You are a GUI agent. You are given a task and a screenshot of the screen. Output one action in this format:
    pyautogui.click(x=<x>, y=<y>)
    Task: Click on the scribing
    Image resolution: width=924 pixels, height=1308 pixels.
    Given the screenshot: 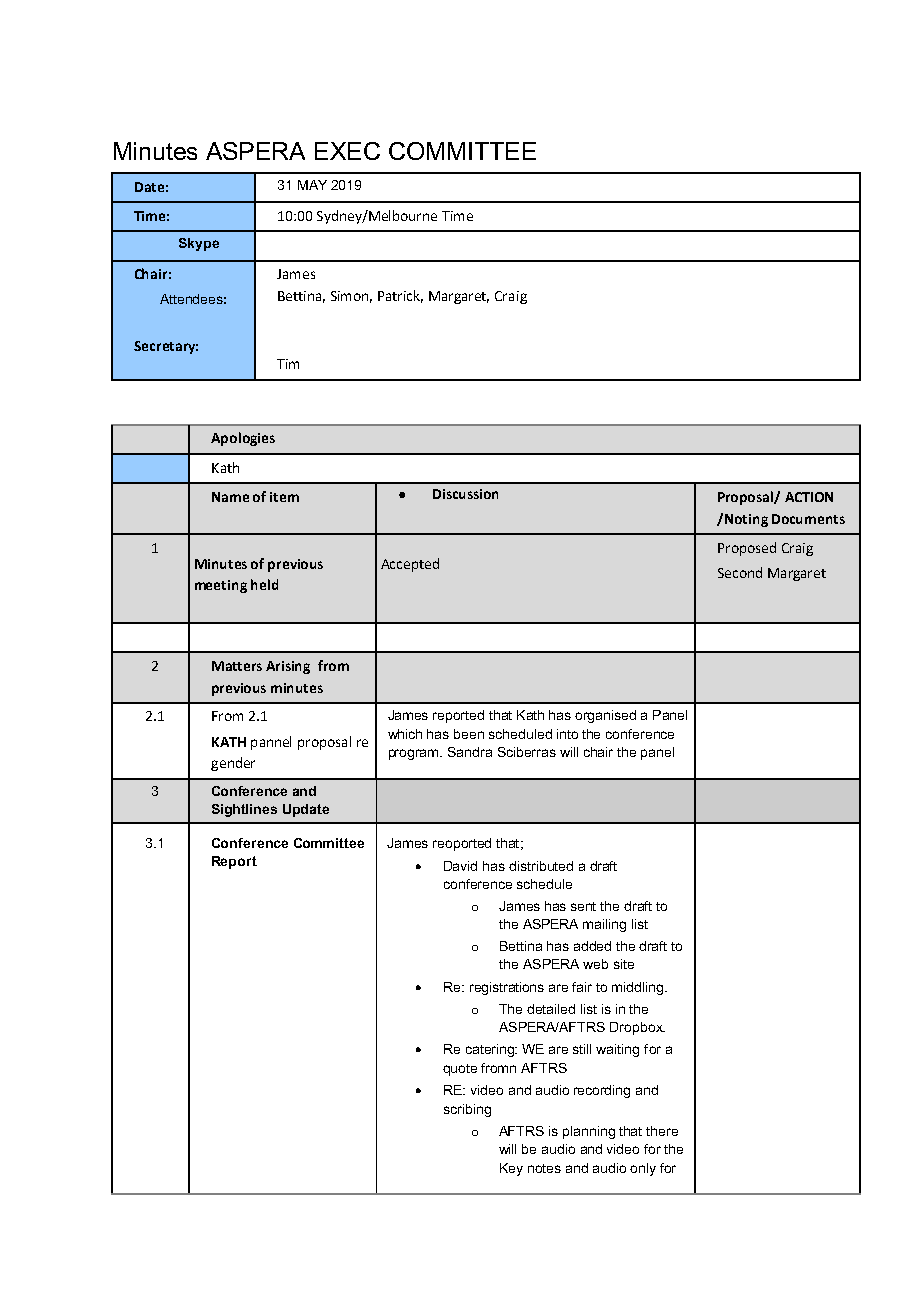 What is the action you would take?
    pyautogui.click(x=467, y=1110)
